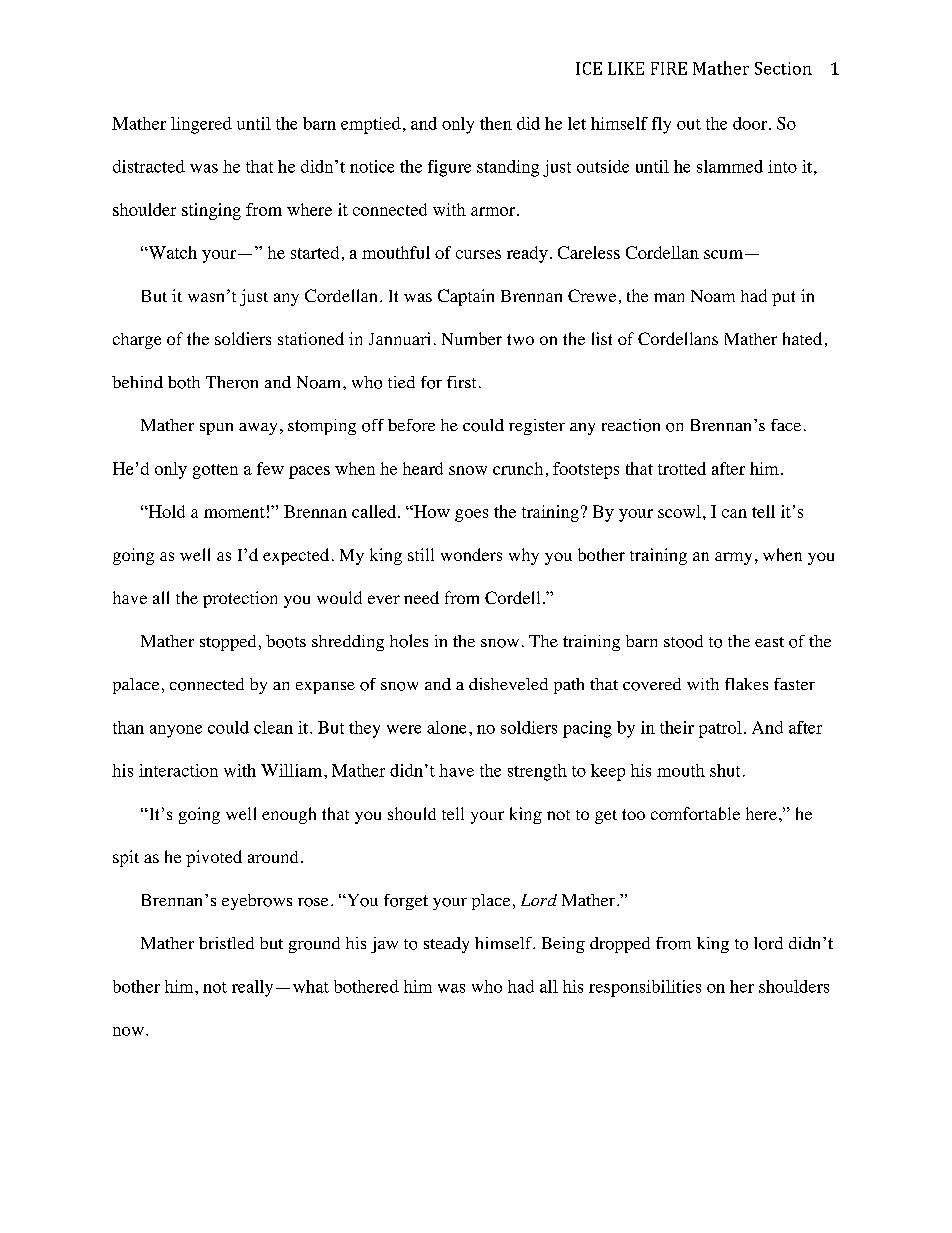 The height and width of the page is (1233, 952). I want to click on slammed, so click(730, 166).
